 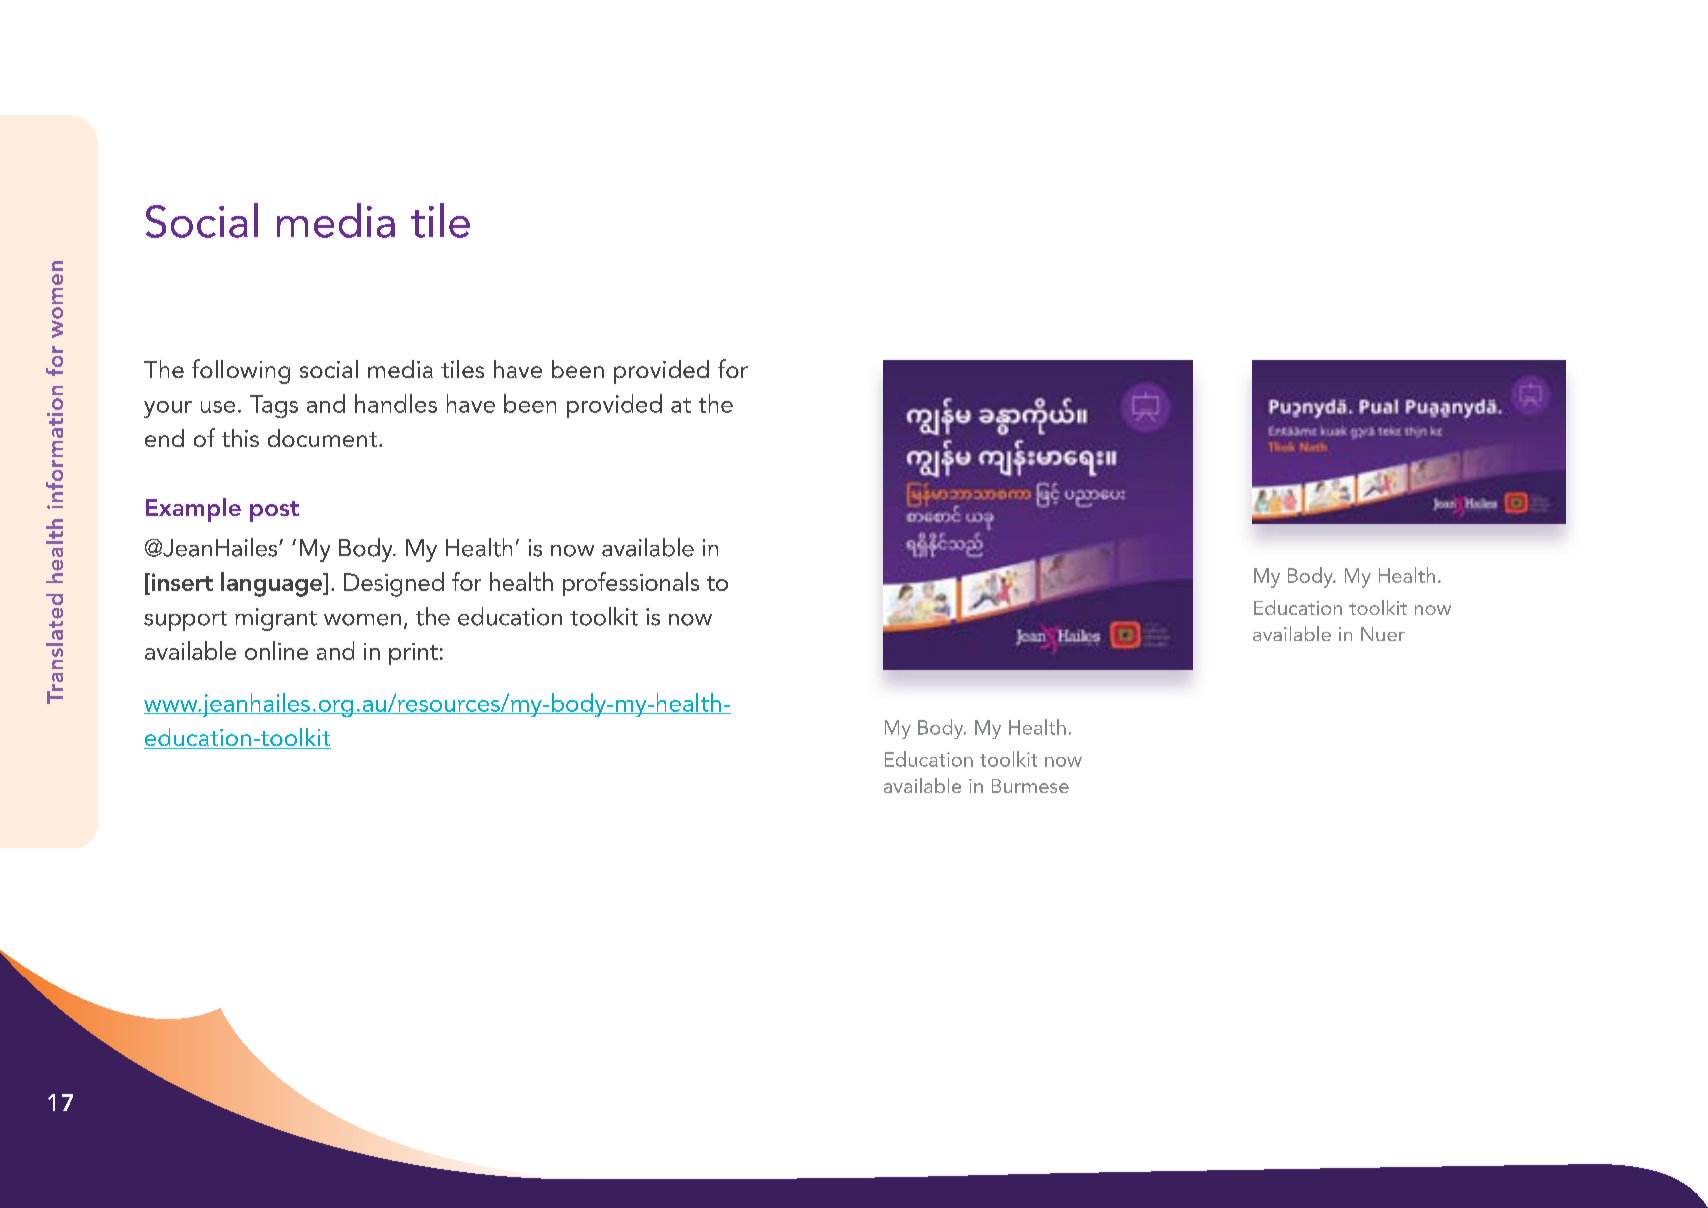 What do you see at coordinates (185, 621) in the screenshot?
I see `support` at bounding box center [185, 621].
